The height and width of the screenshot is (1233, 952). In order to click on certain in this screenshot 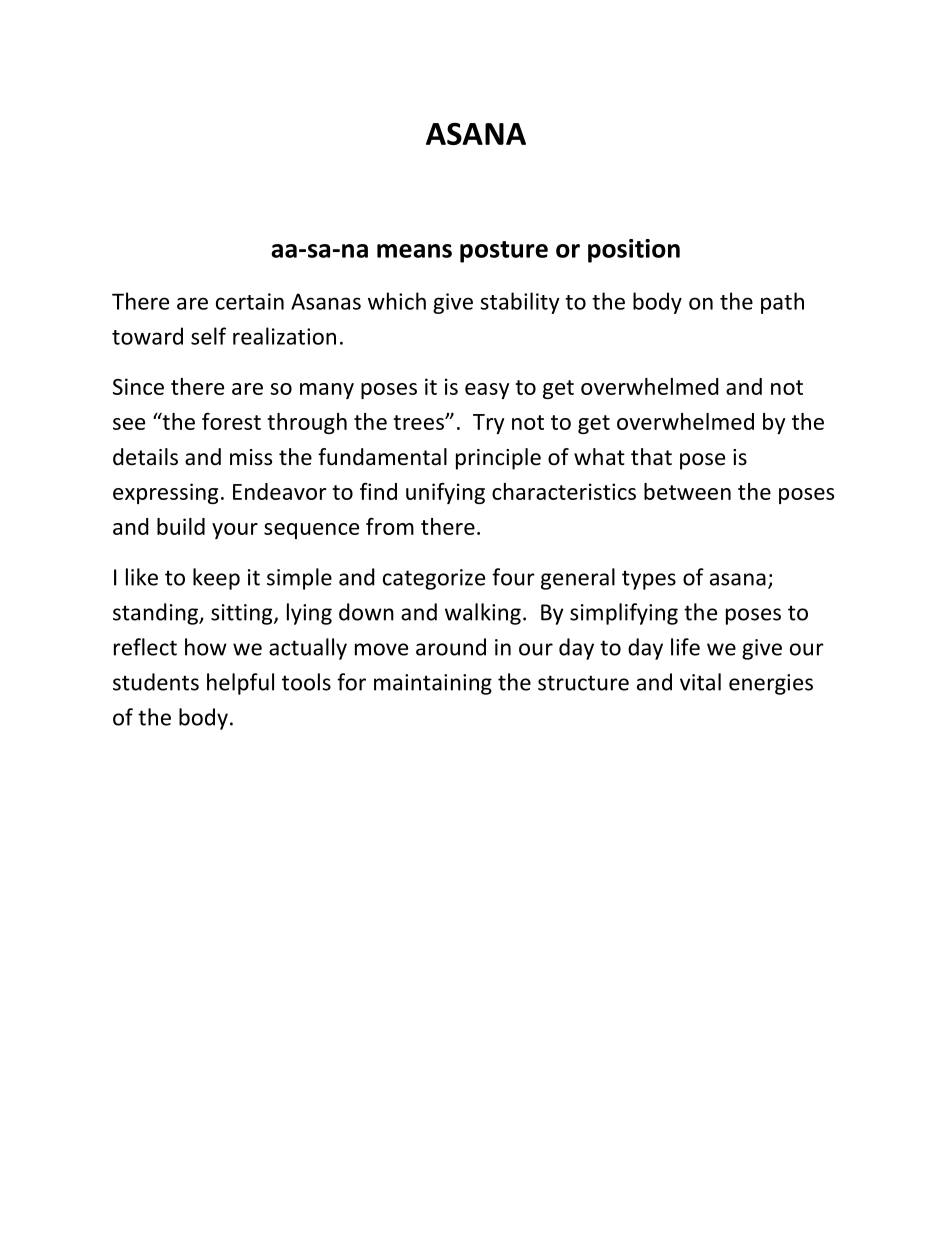, I will do `click(250, 301)`.
